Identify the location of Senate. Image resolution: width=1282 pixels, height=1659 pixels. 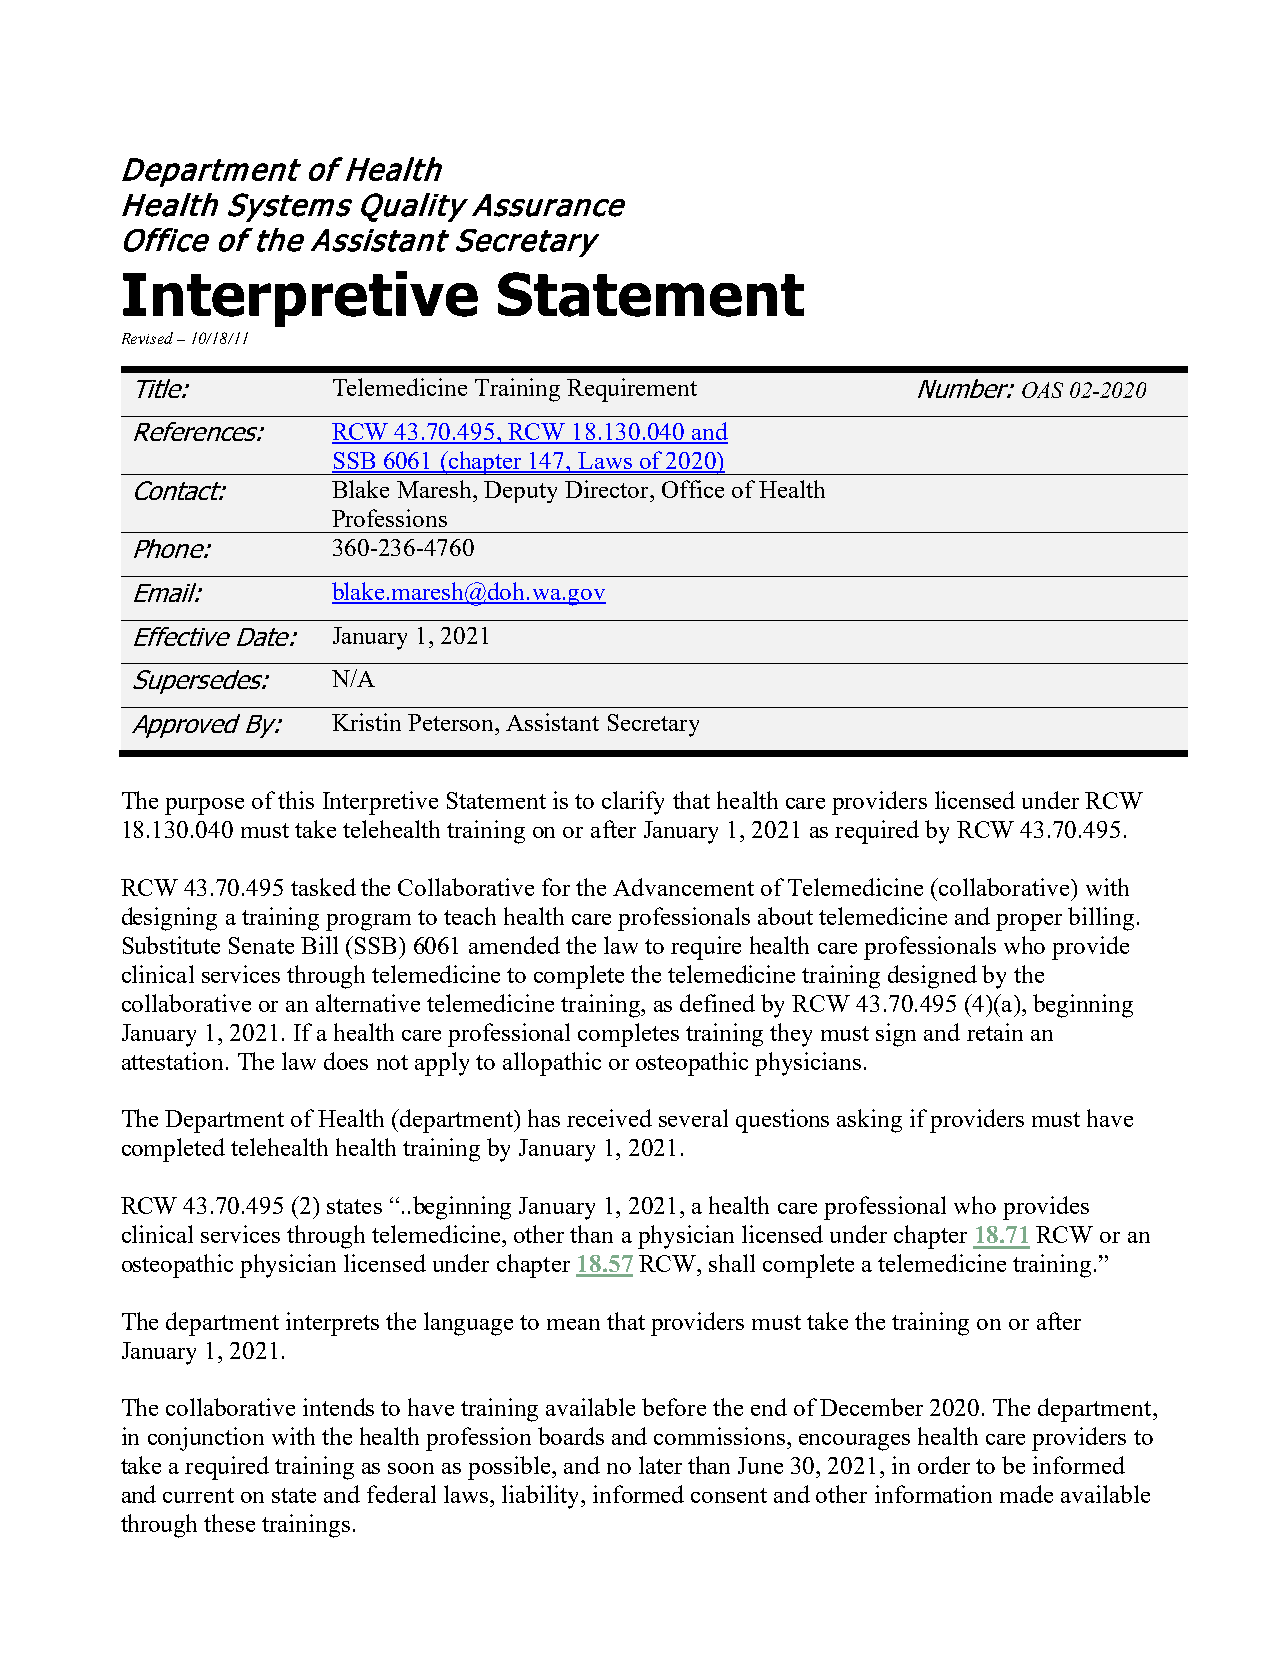
(261, 945).
